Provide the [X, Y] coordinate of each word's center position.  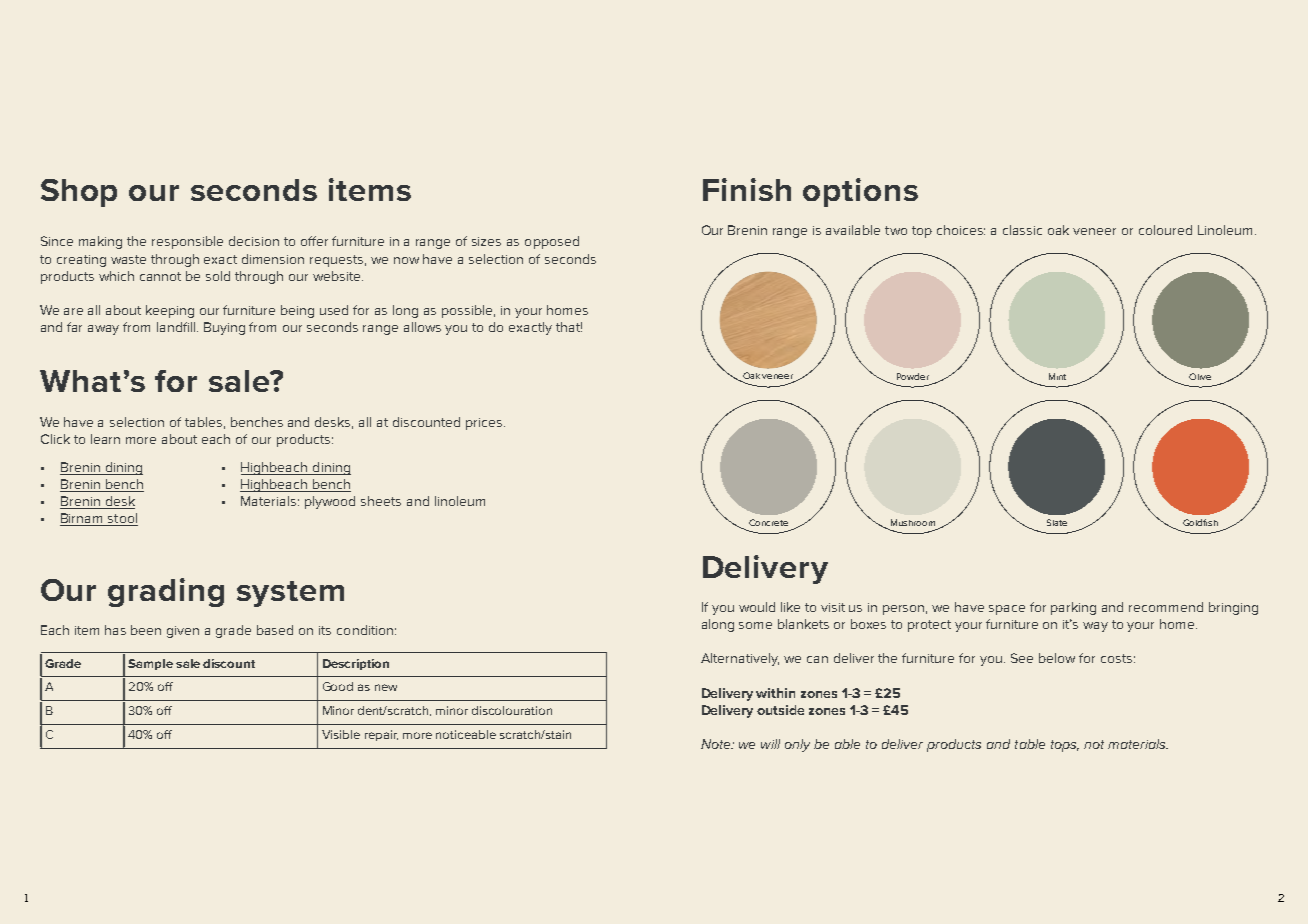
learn [105, 439]
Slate [1057, 522]
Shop [79, 193]
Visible [341, 734]
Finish [747, 189]
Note [717, 744]
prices [485, 424]
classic [1022, 230]
